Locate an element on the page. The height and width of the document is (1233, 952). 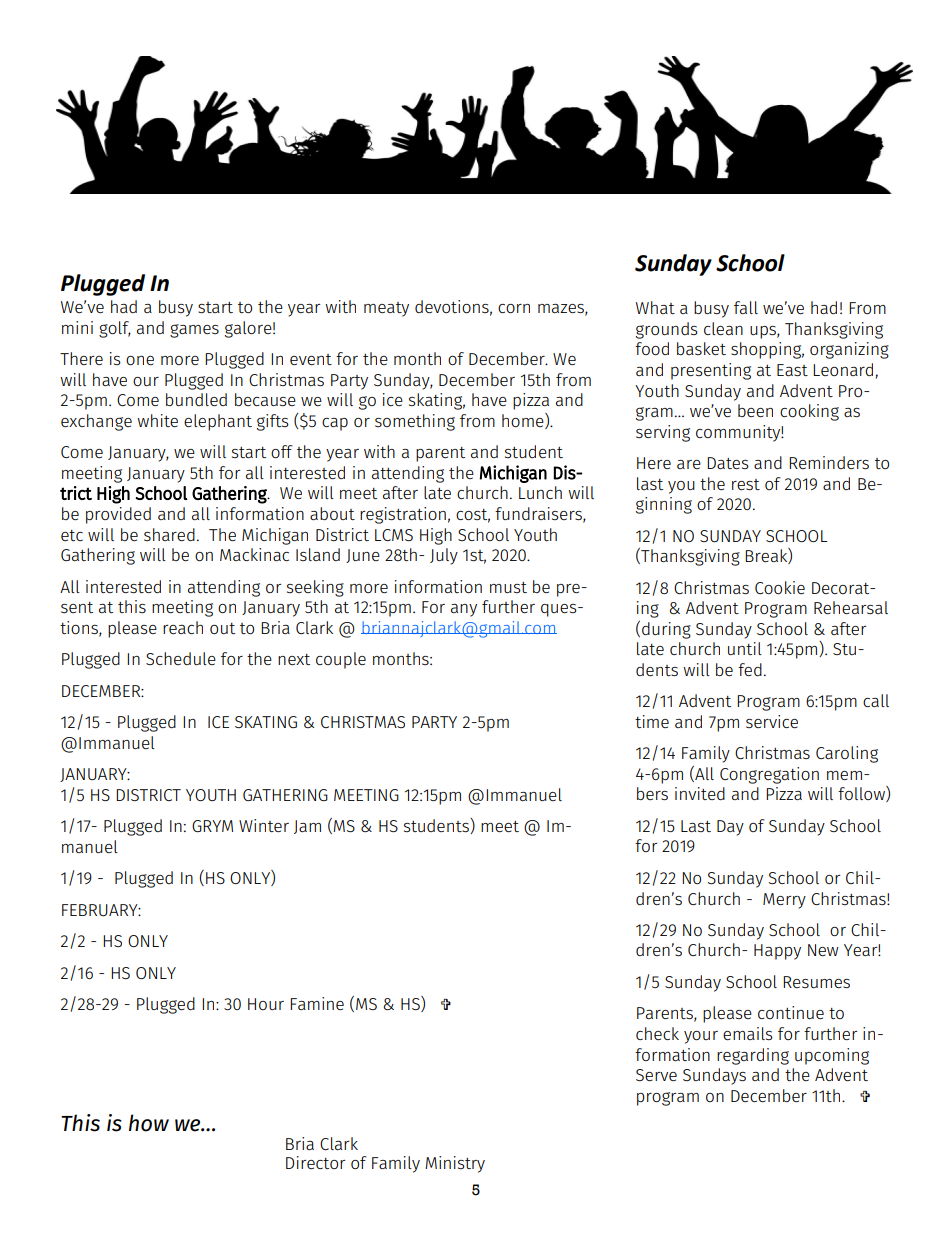
service is located at coordinates (772, 721).
